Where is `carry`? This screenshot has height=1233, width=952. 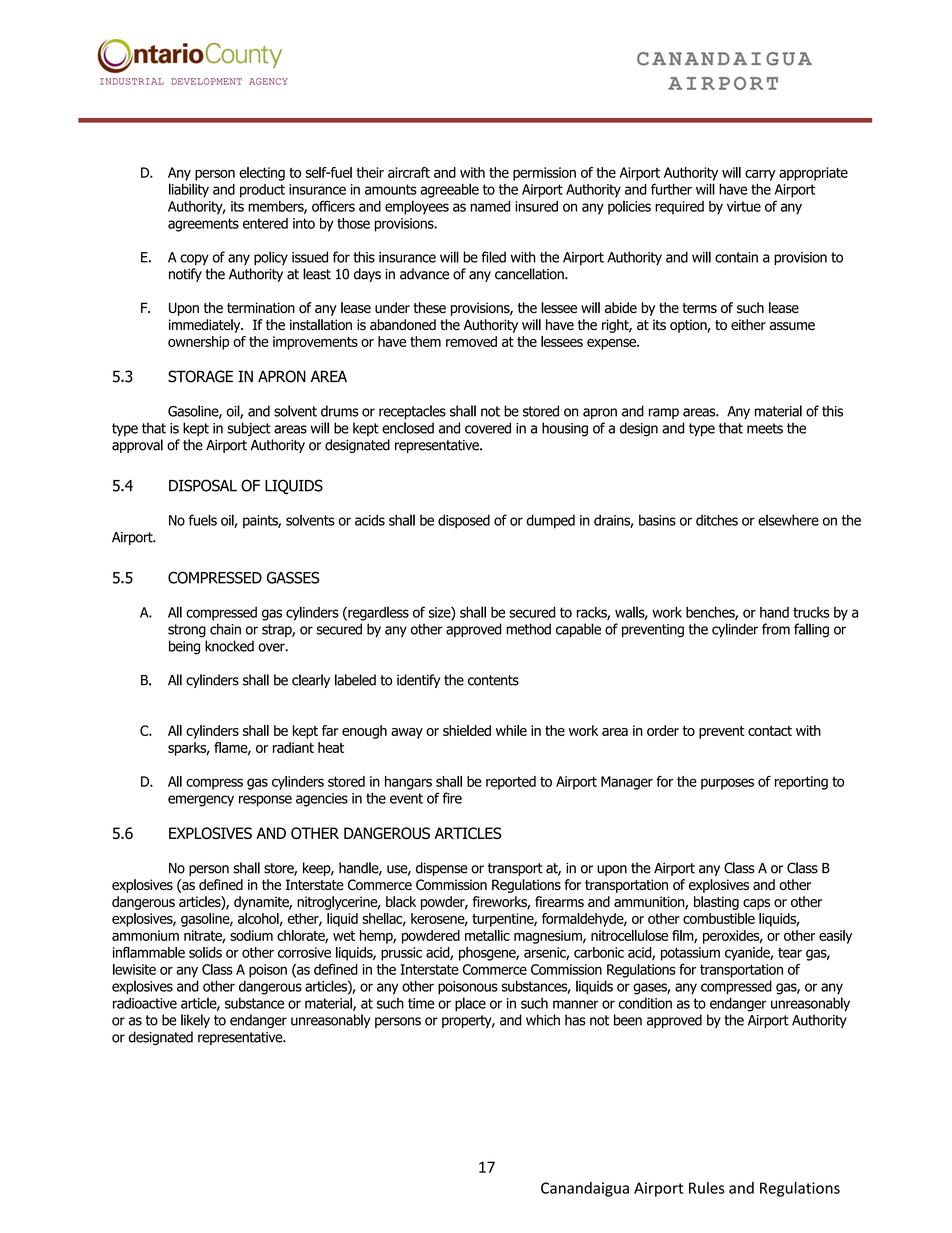 carry is located at coordinates (760, 175).
